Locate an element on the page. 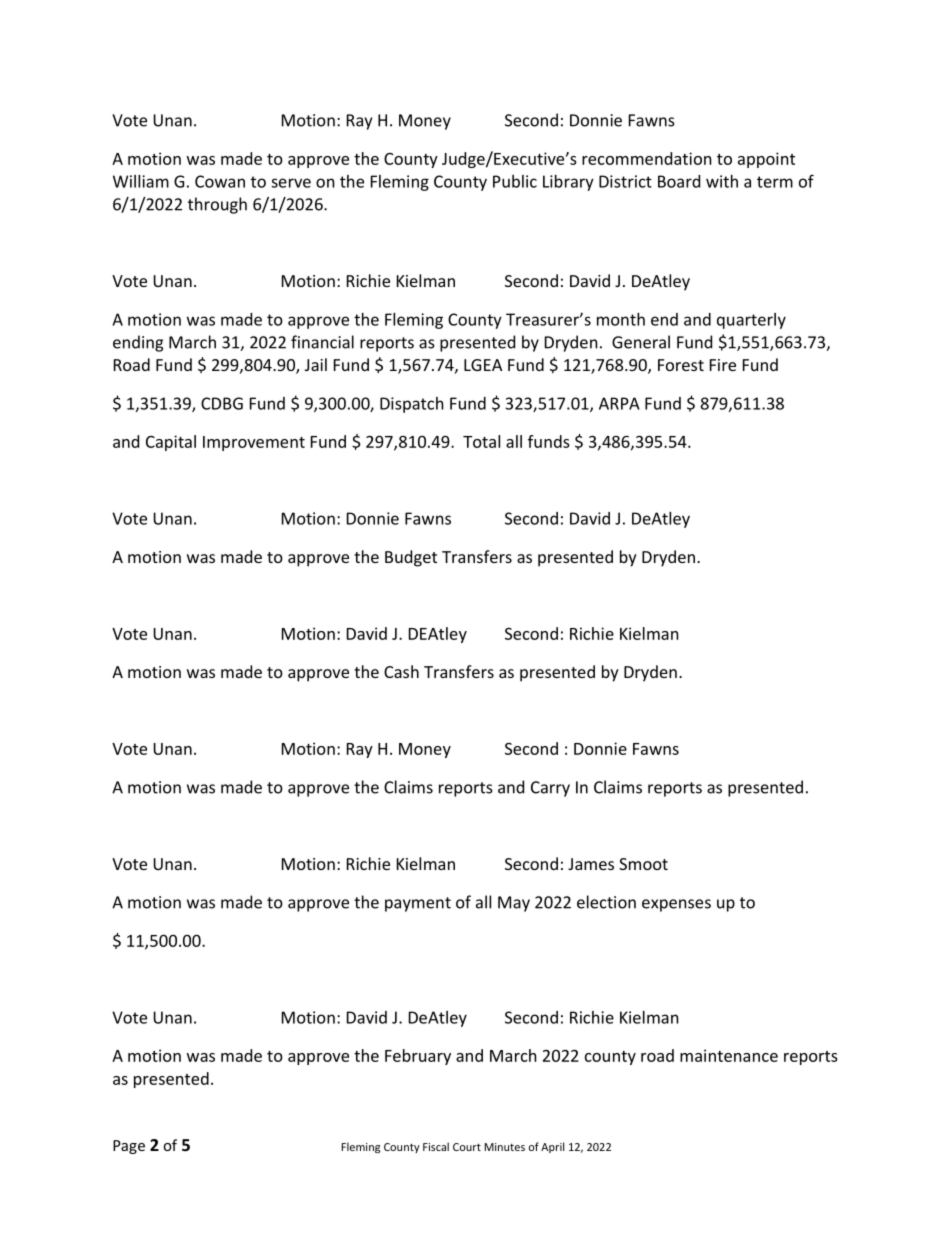 The image size is (952, 1233). Page is located at coordinates (129, 1147).
